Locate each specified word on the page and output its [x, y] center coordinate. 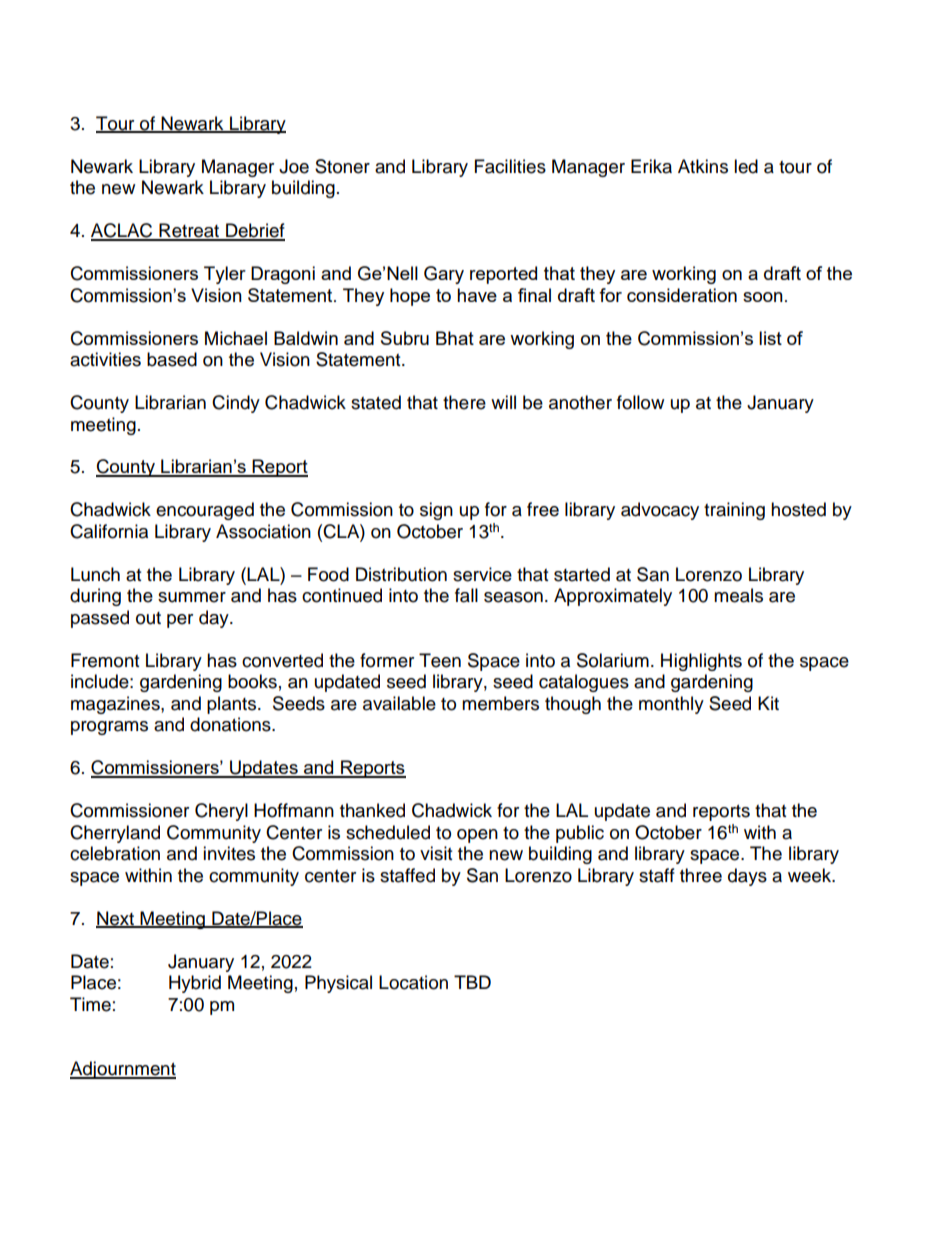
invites [229, 853]
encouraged [205, 511]
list [770, 338]
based [172, 359]
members [500, 703]
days [747, 877]
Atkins [703, 166]
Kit [768, 703]
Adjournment [123, 1070]
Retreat [189, 231]
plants [233, 705]
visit [436, 853]
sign [436, 511]
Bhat [455, 338]
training [734, 511]
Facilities [510, 166]
